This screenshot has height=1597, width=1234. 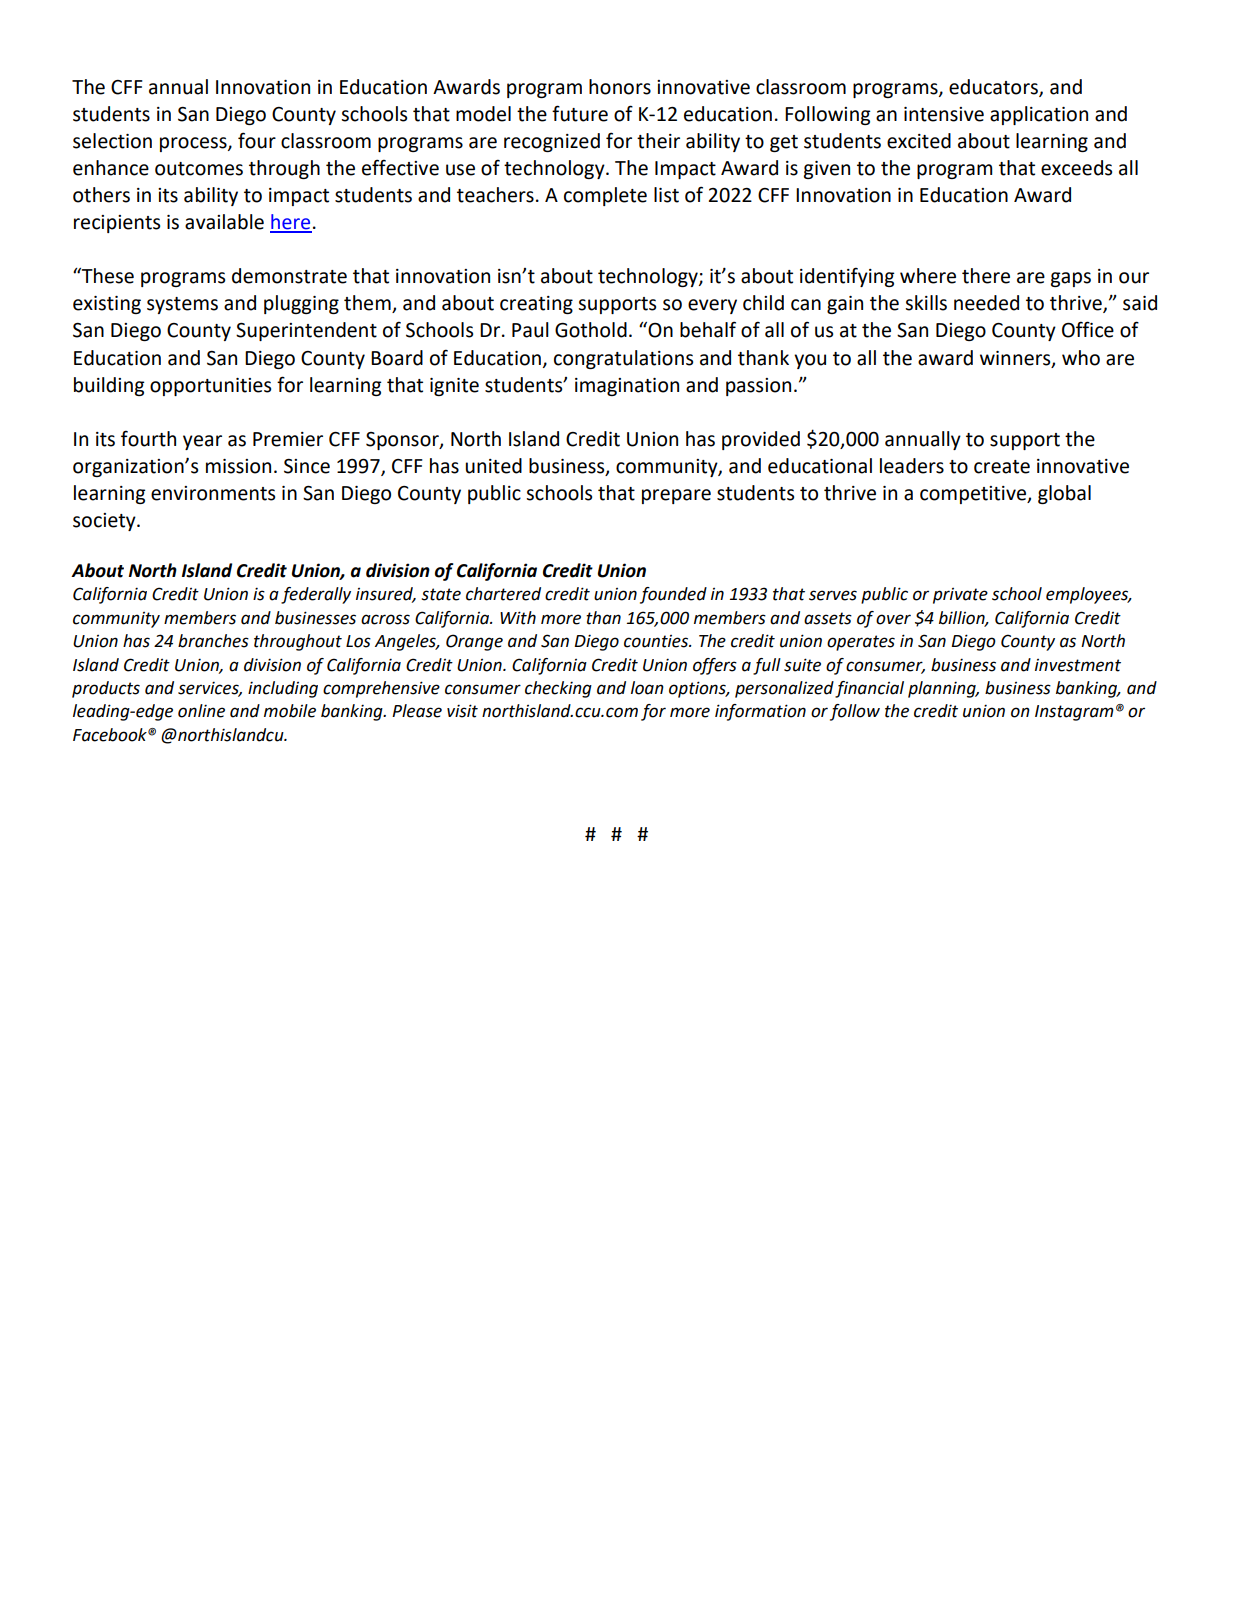 I want to click on process, so click(x=194, y=144).
